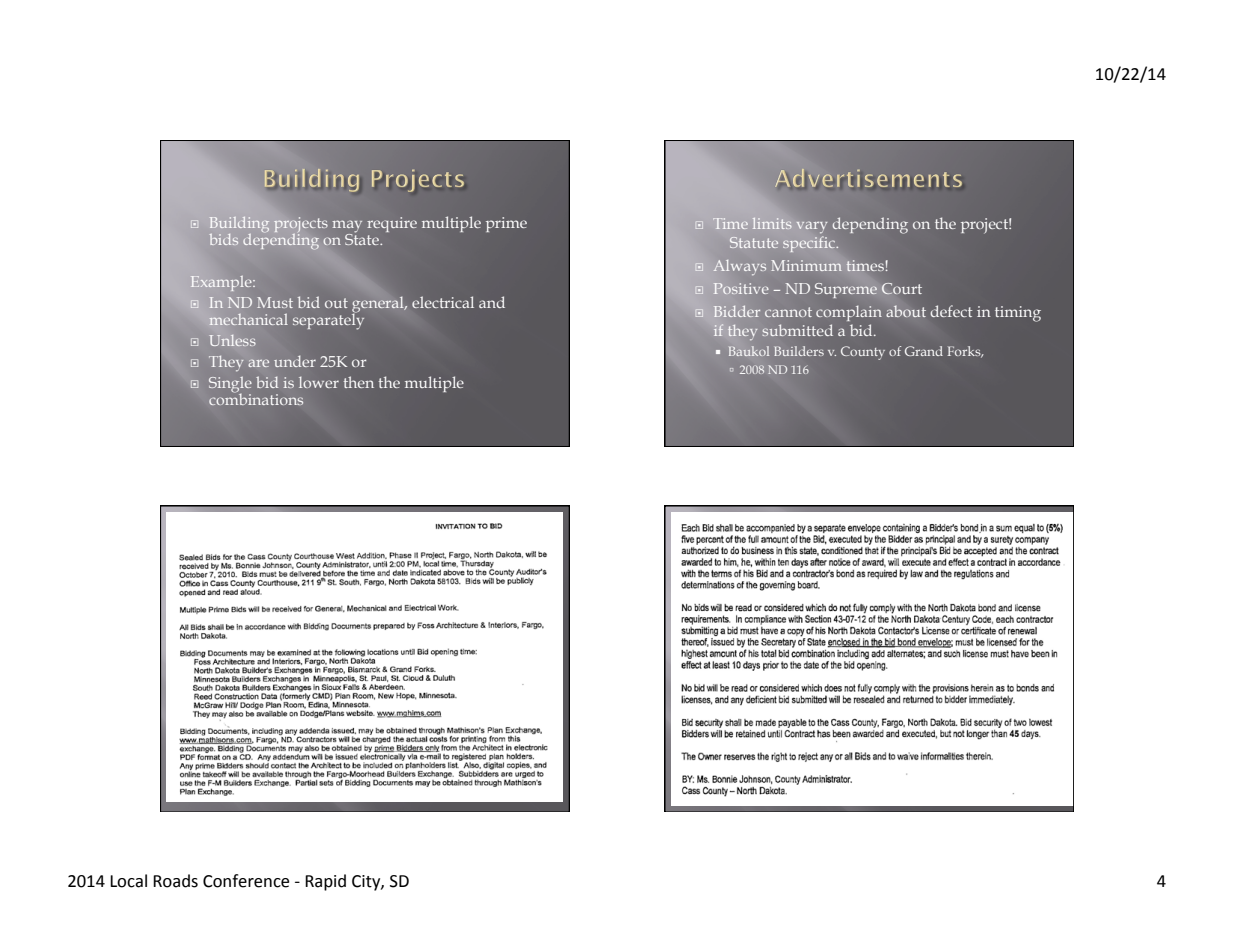 The image size is (1233, 952). What do you see at coordinates (256, 398) in the image?
I see `combinations` at bounding box center [256, 398].
